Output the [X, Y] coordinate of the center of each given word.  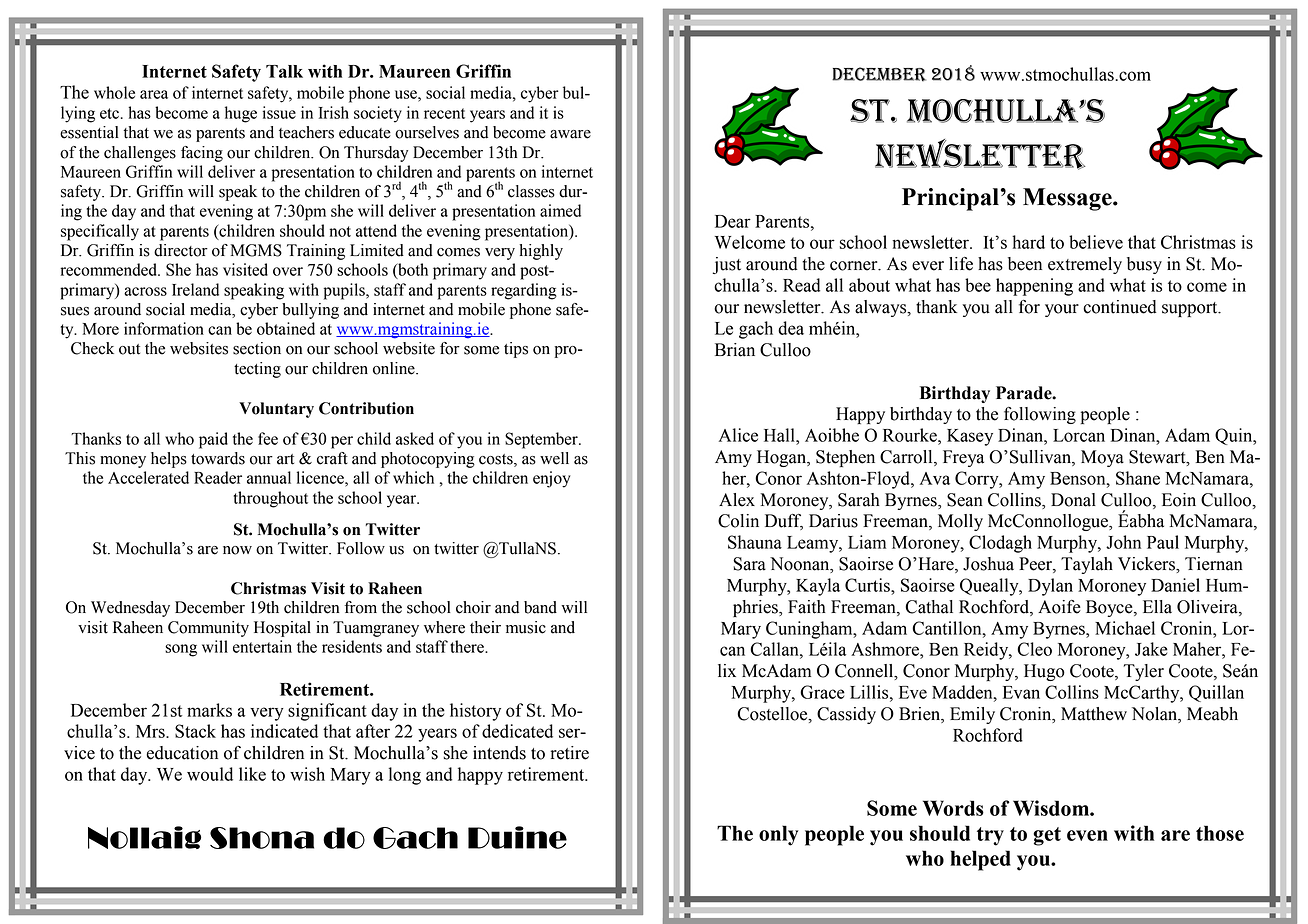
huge [241, 114]
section [257, 348]
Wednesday [130, 609]
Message [1068, 199]
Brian [735, 350]
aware [570, 134]
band [540, 607]
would [210, 774]
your [1062, 310]
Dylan [1050, 587]
